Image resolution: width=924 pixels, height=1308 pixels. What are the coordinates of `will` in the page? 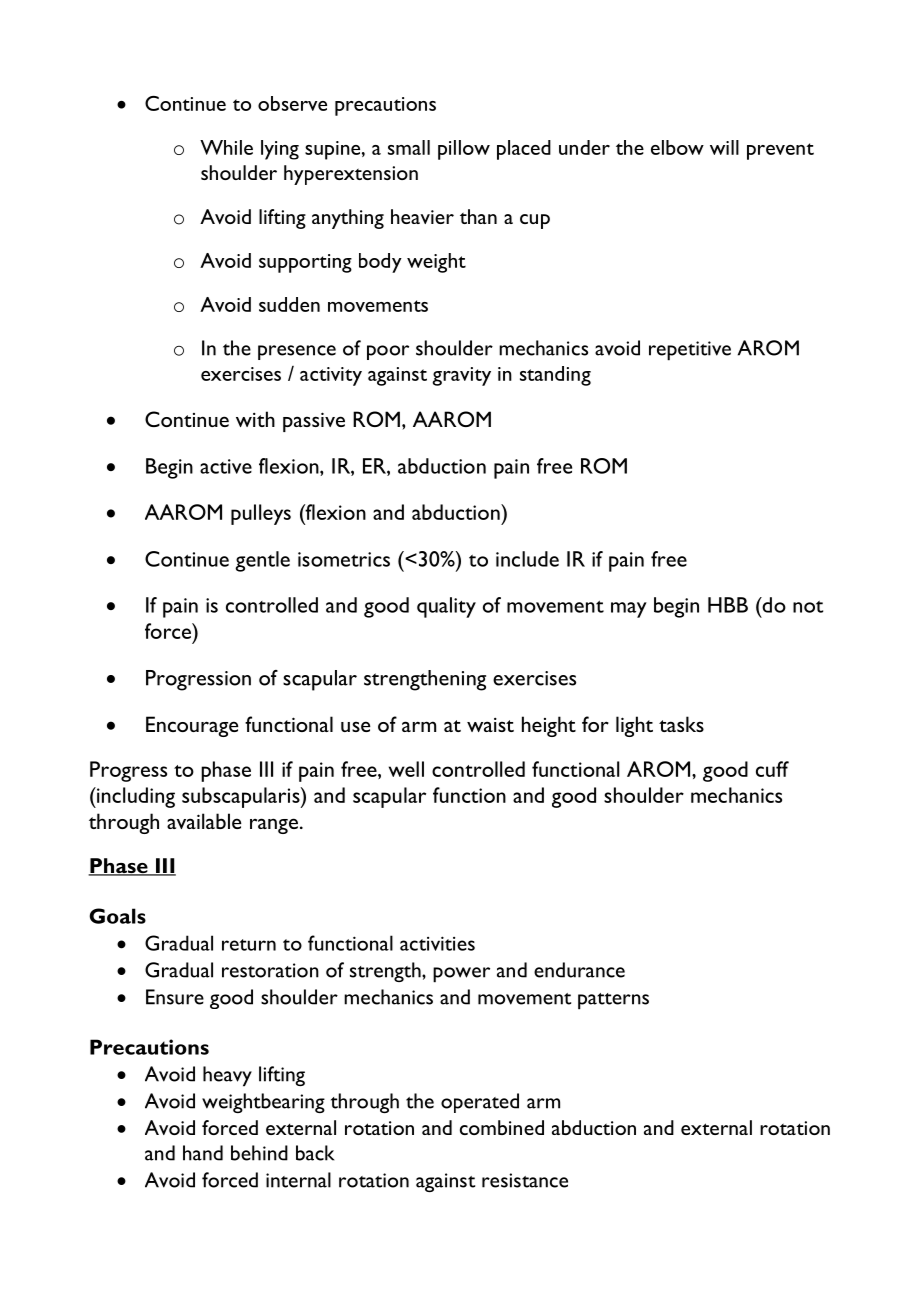 It's located at (724, 147).
